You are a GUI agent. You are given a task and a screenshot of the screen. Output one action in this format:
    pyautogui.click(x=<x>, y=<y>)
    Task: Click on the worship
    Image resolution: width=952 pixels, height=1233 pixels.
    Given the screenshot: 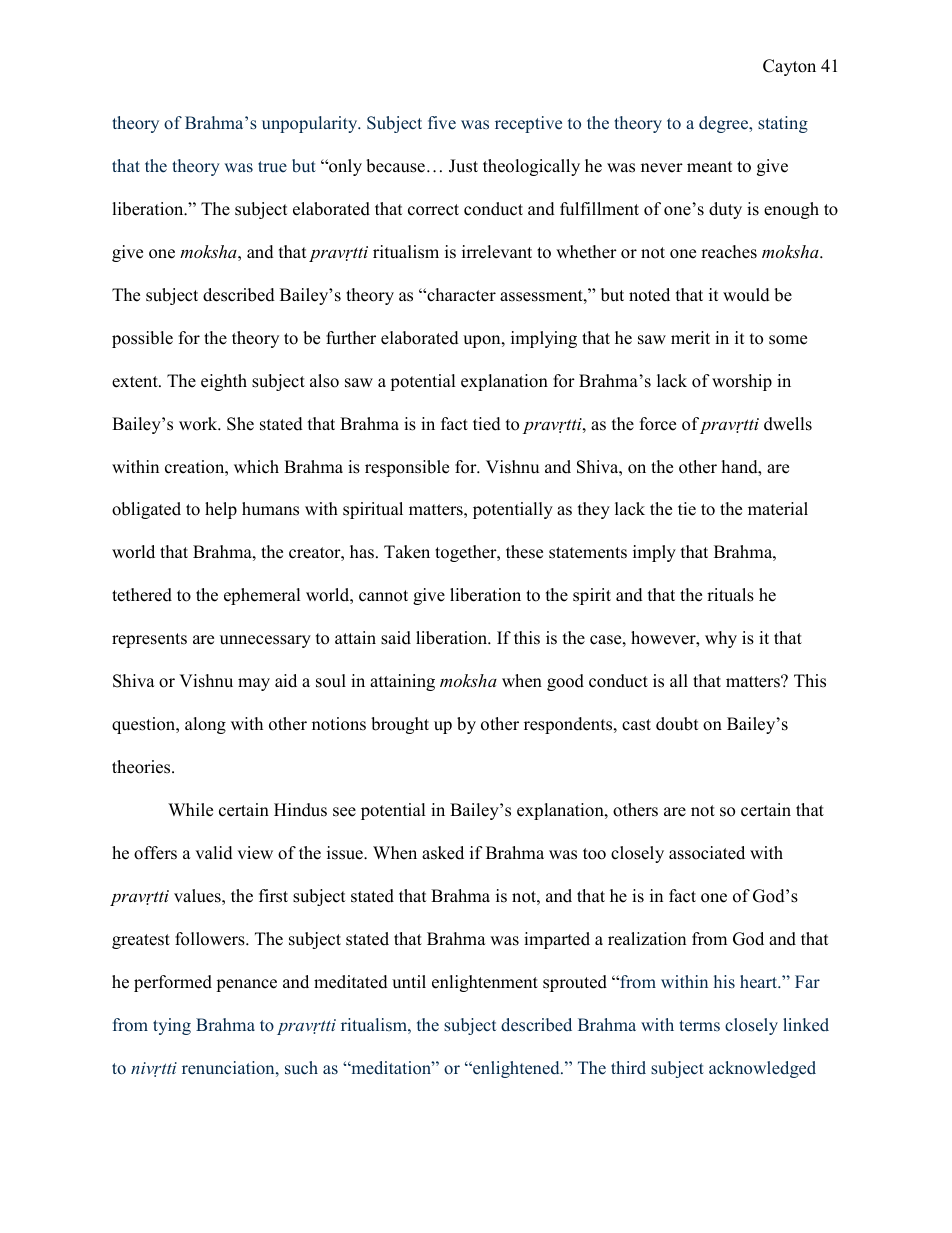 What is the action you would take?
    pyautogui.click(x=742, y=382)
